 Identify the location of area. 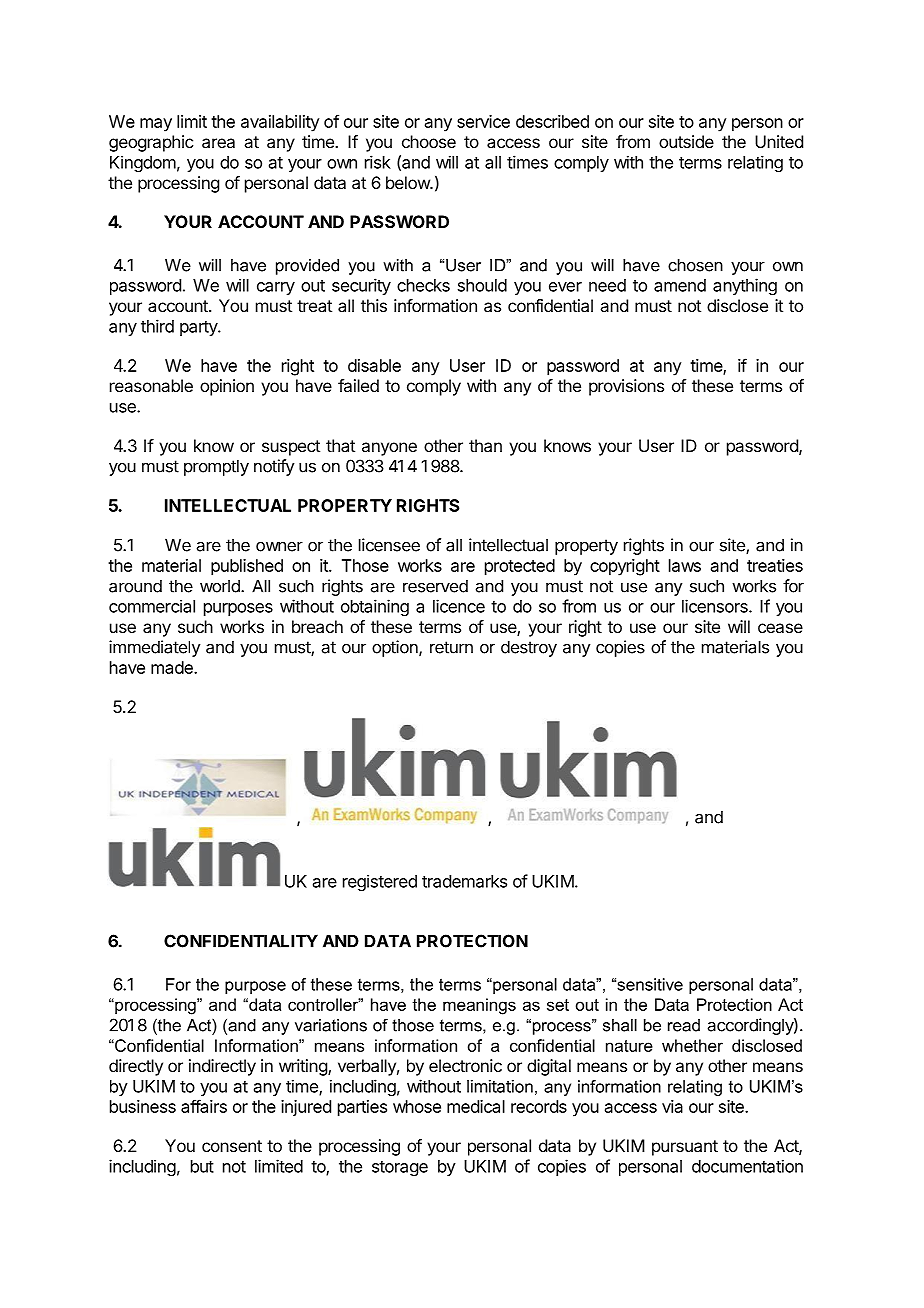
(218, 143).
